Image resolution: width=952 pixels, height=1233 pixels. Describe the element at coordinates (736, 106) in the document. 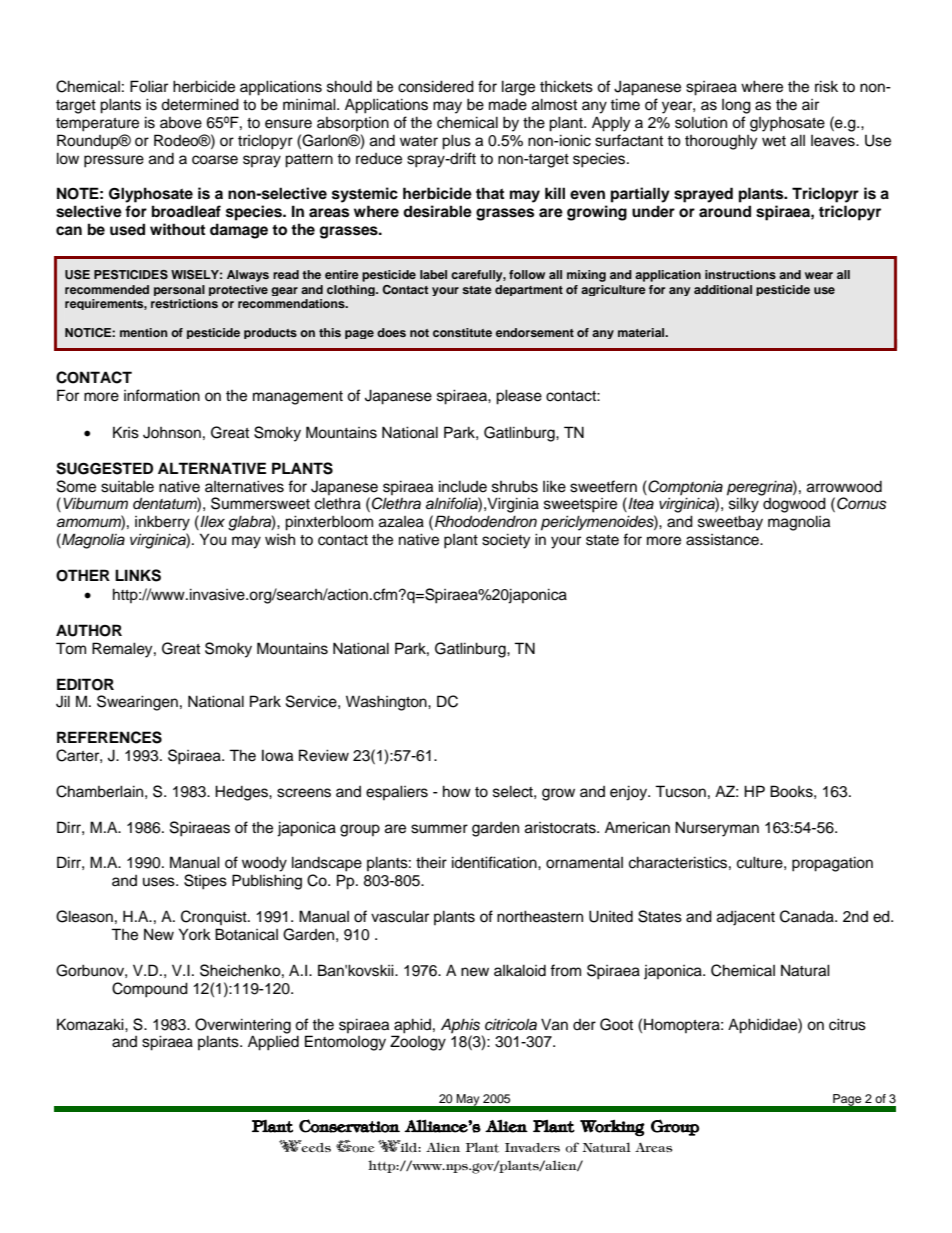

I see `long` at that location.
